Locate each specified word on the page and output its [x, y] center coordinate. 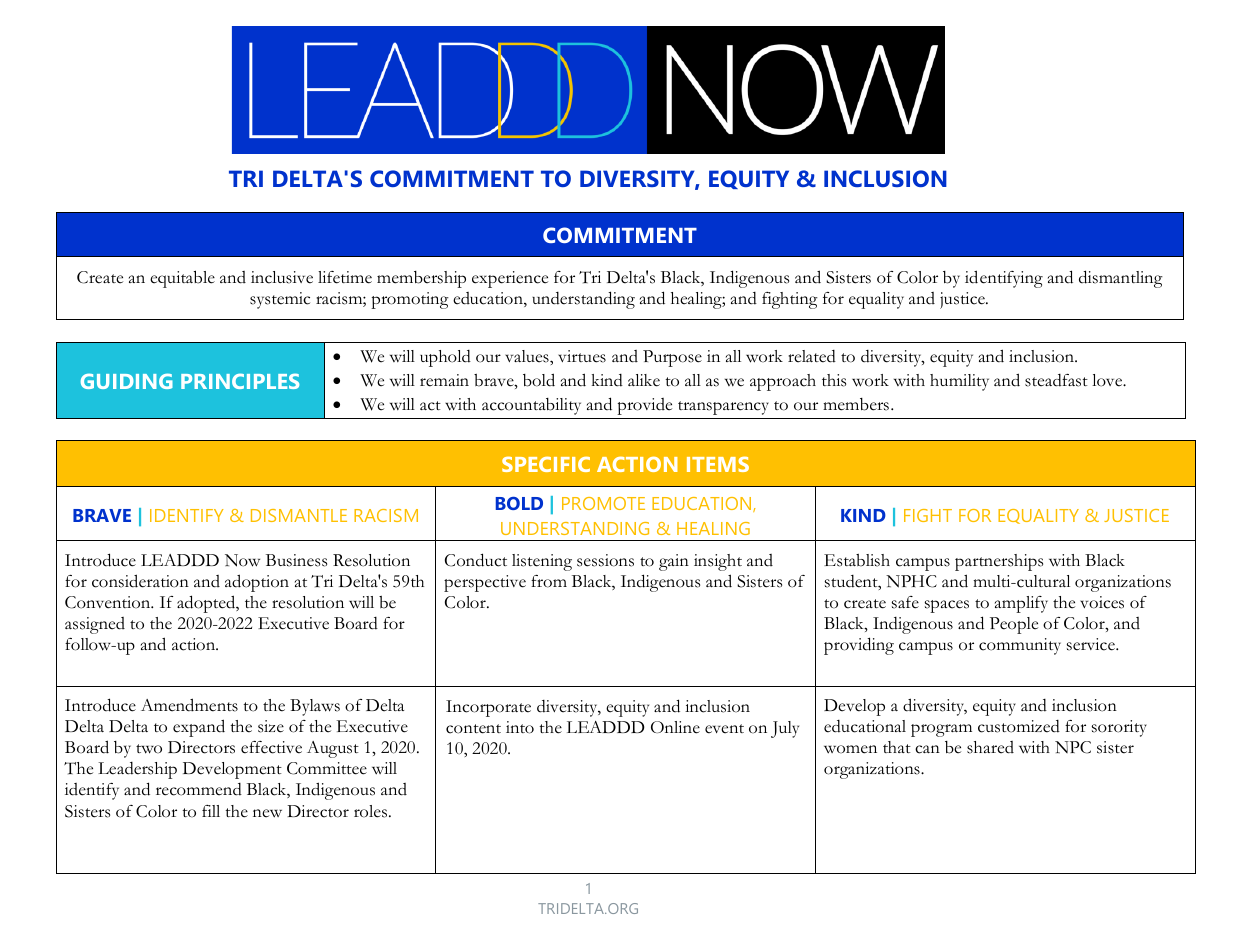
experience [510, 279]
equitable [182, 279]
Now [242, 560]
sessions [605, 560]
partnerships [999, 562]
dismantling [1121, 279]
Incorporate [488, 708]
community [1020, 646]
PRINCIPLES [240, 381]
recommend [199, 789]
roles [372, 811]
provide [644, 406]
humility [959, 382]
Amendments [189, 705]
